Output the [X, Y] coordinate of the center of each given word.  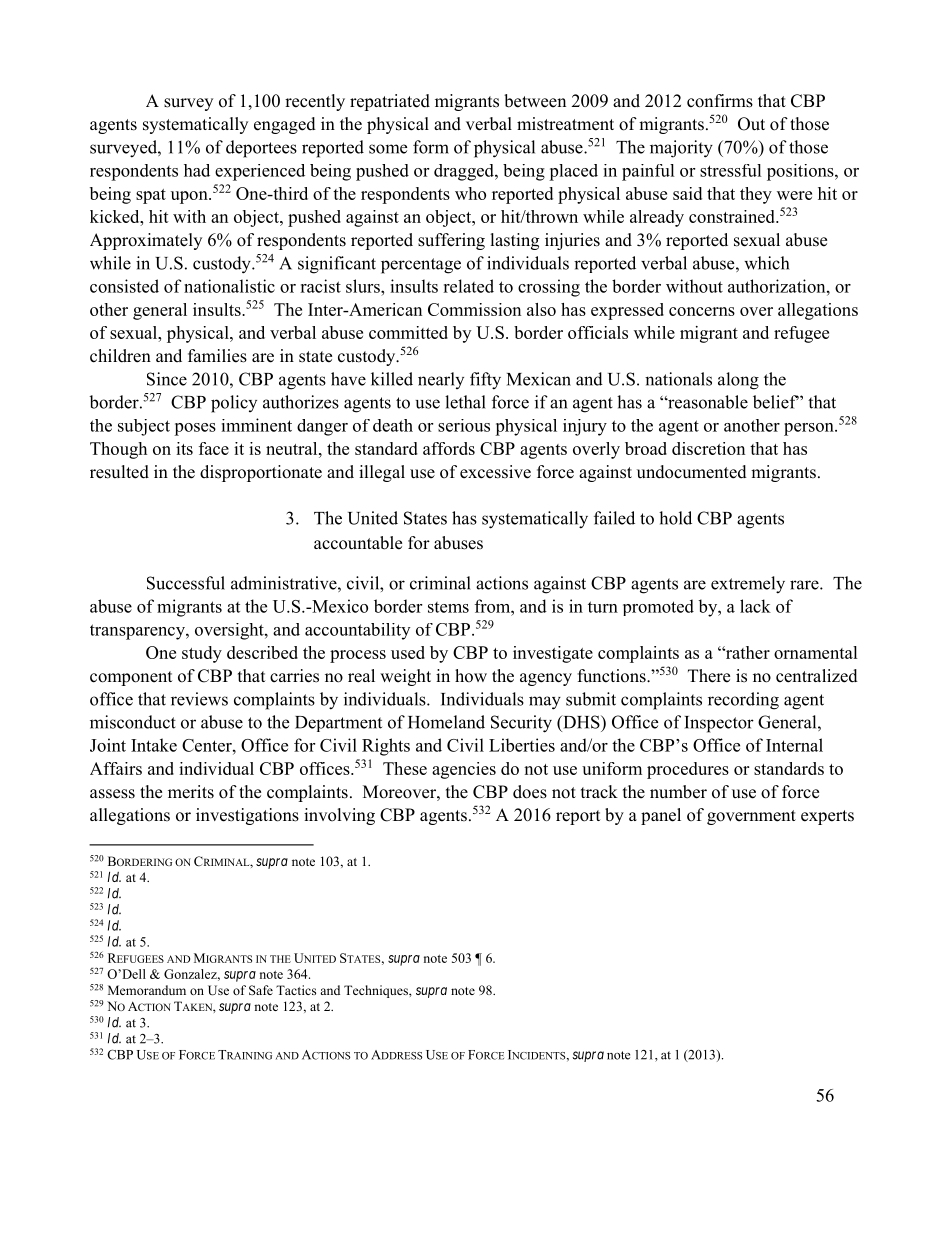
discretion [708, 448]
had [197, 170]
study [202, 654]
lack [755, 606]
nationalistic [229, 286]
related [468, 286]
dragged [465, 172]
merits [191, 792]
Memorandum [147, 990]
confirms [720, 101]
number [678, 792]
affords [449, 448]
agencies [464, 770]
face [214, 448]
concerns [702, 311]
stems [448, 607]
